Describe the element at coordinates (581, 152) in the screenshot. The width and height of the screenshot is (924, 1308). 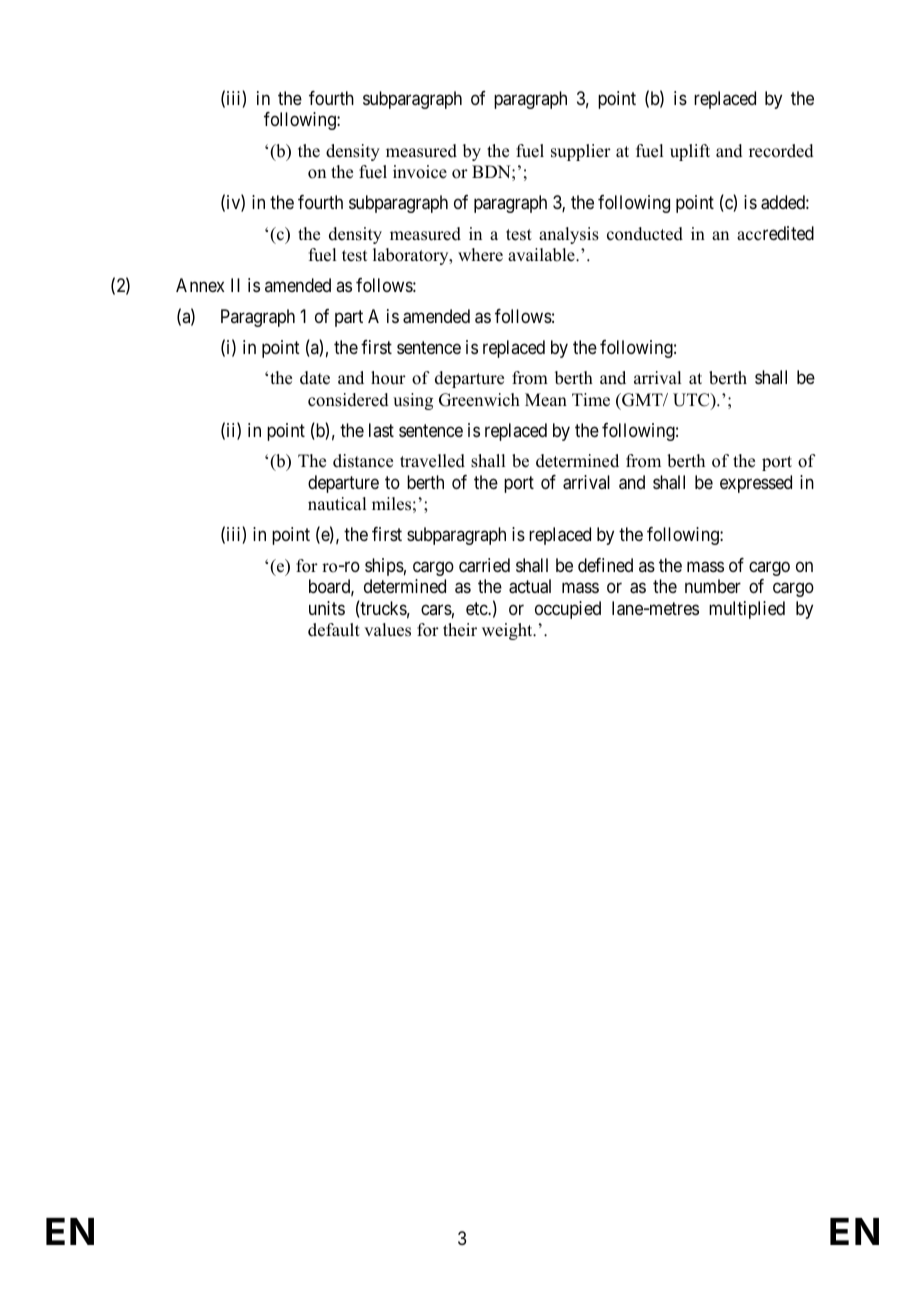
I see `supplier` at that location.
